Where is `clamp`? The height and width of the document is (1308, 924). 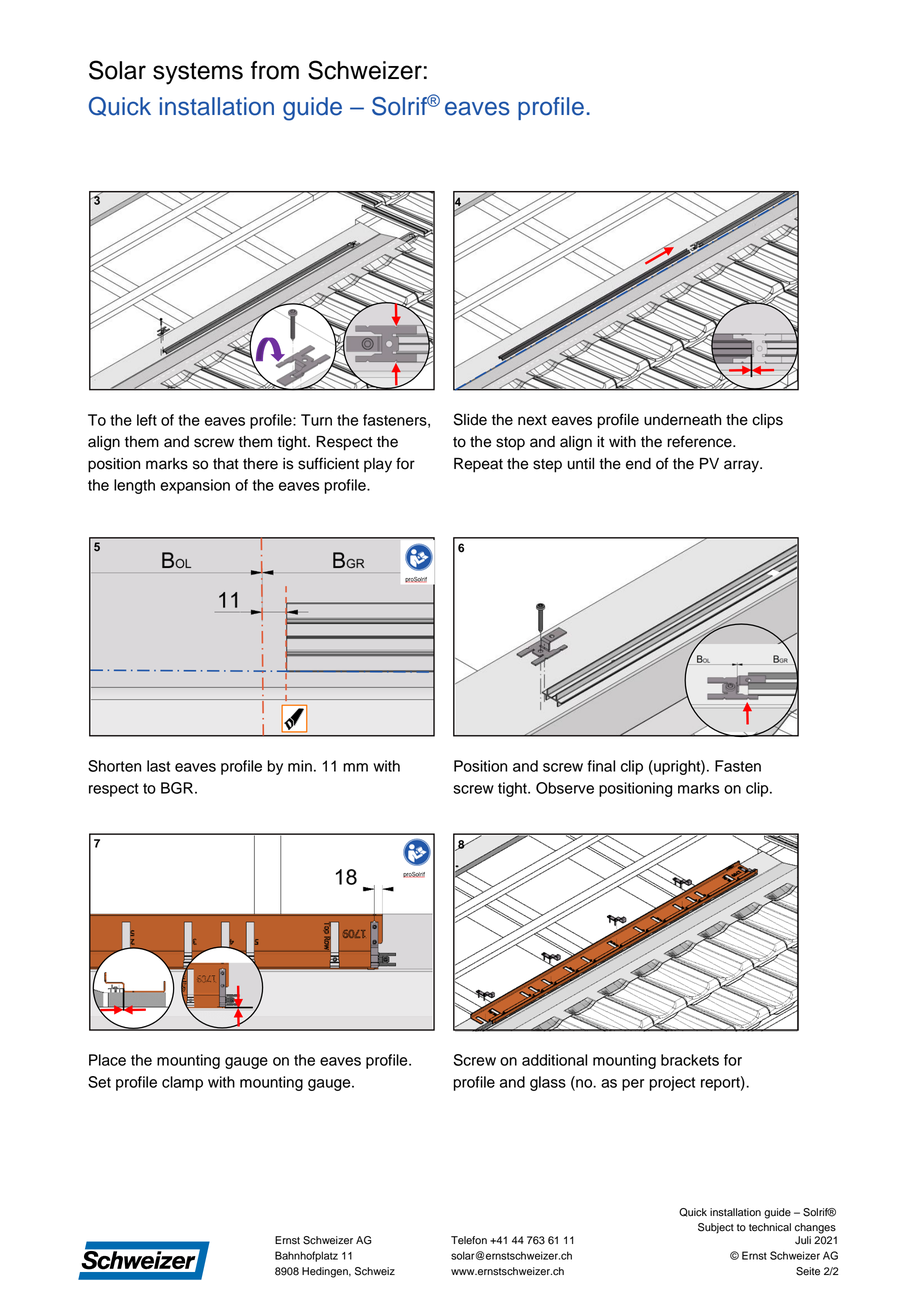 clamp is located at coordinates (182, 1083).
